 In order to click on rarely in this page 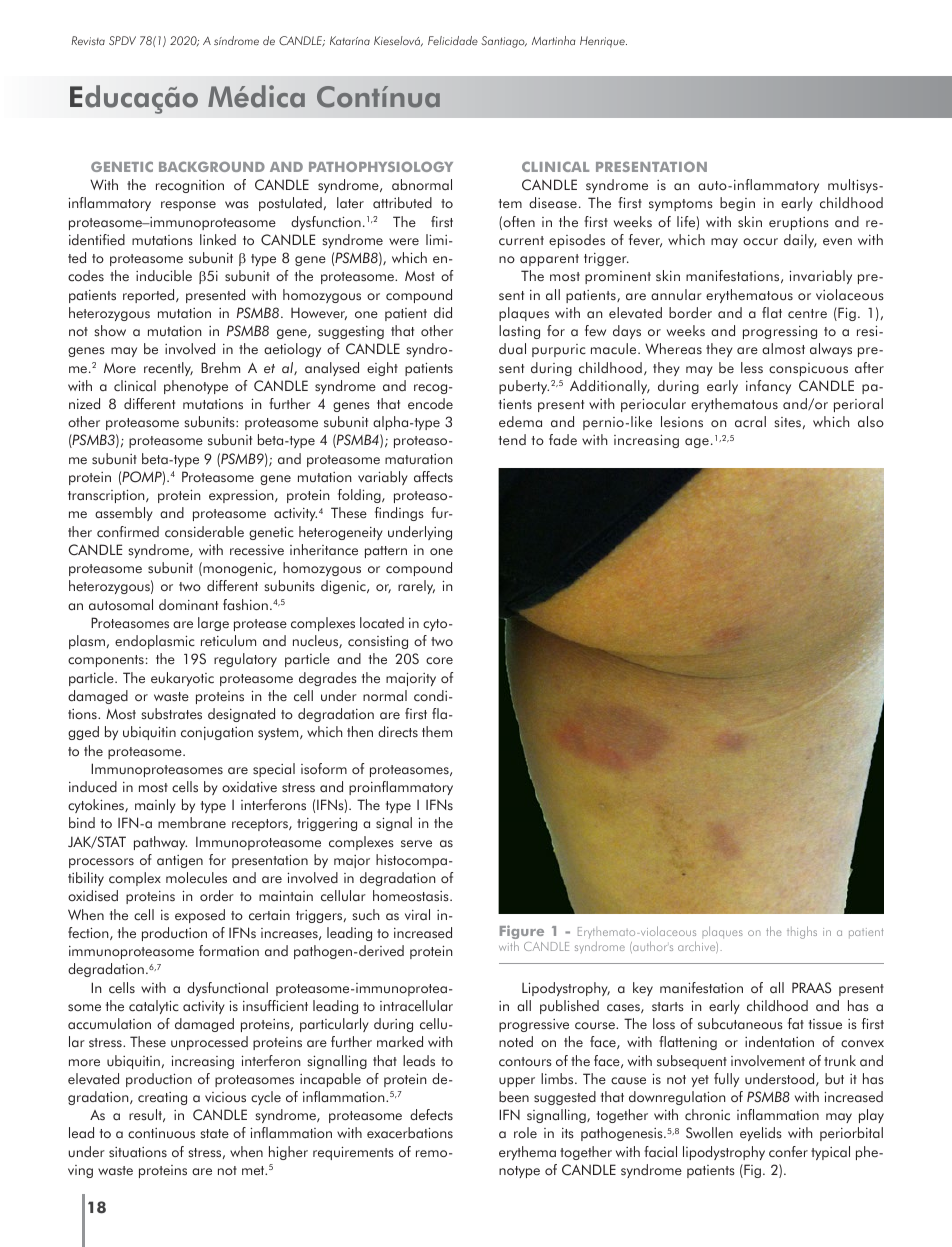, I will do `click(416, 587)`.
